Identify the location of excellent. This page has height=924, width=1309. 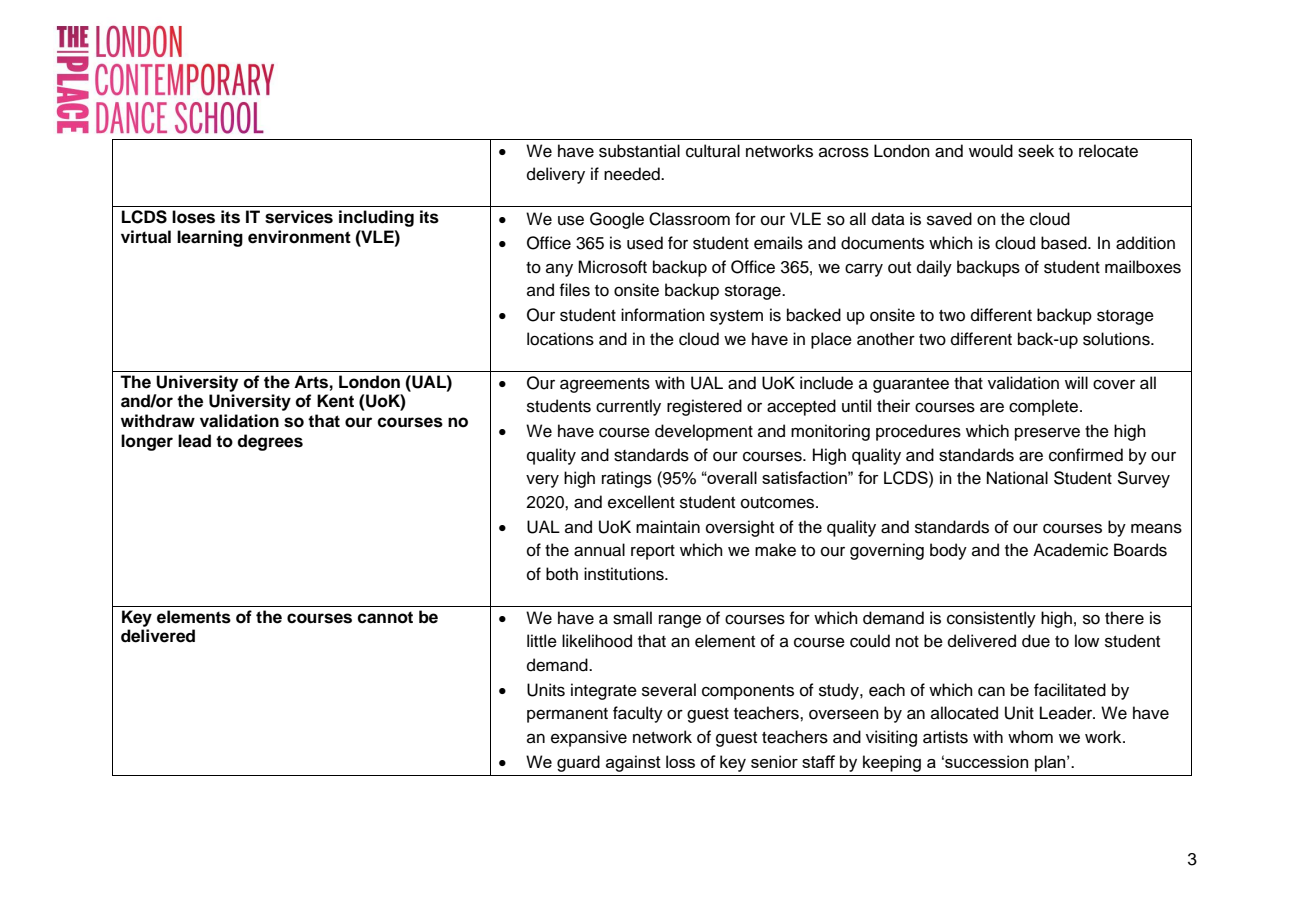
(641, 502).
